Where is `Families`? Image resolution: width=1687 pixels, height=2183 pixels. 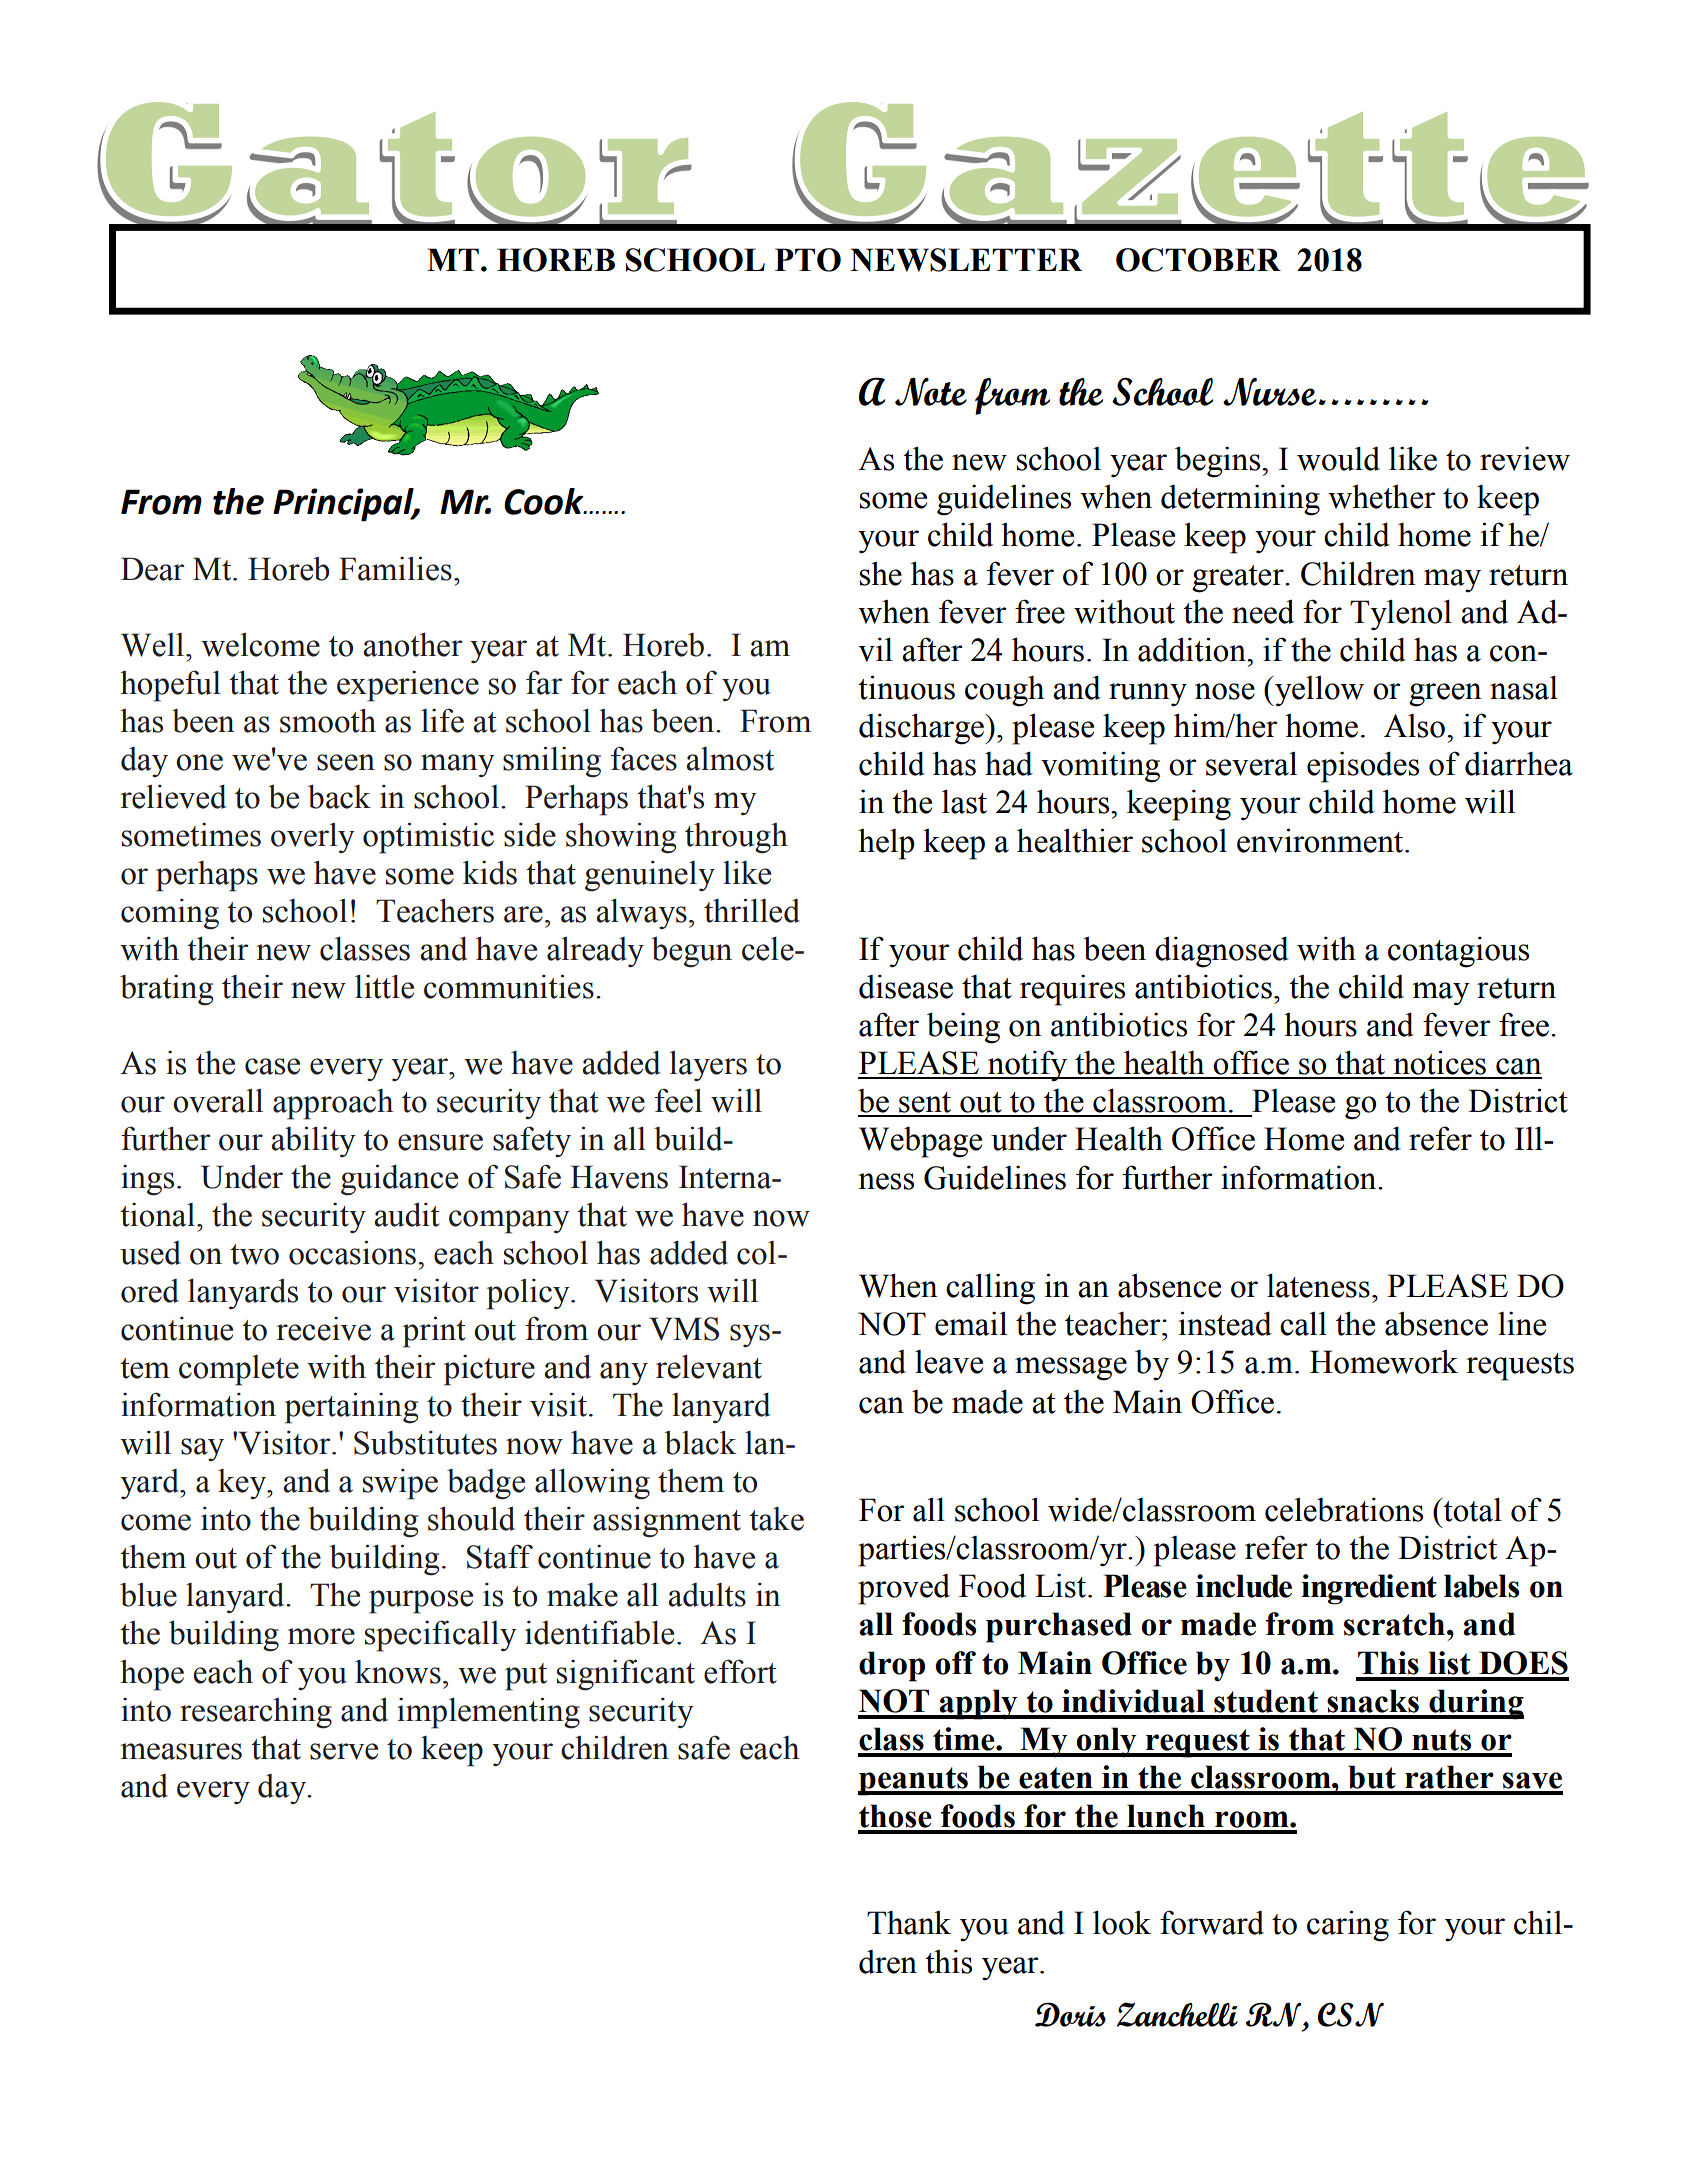 Families is located at coordinates (395, 568).
